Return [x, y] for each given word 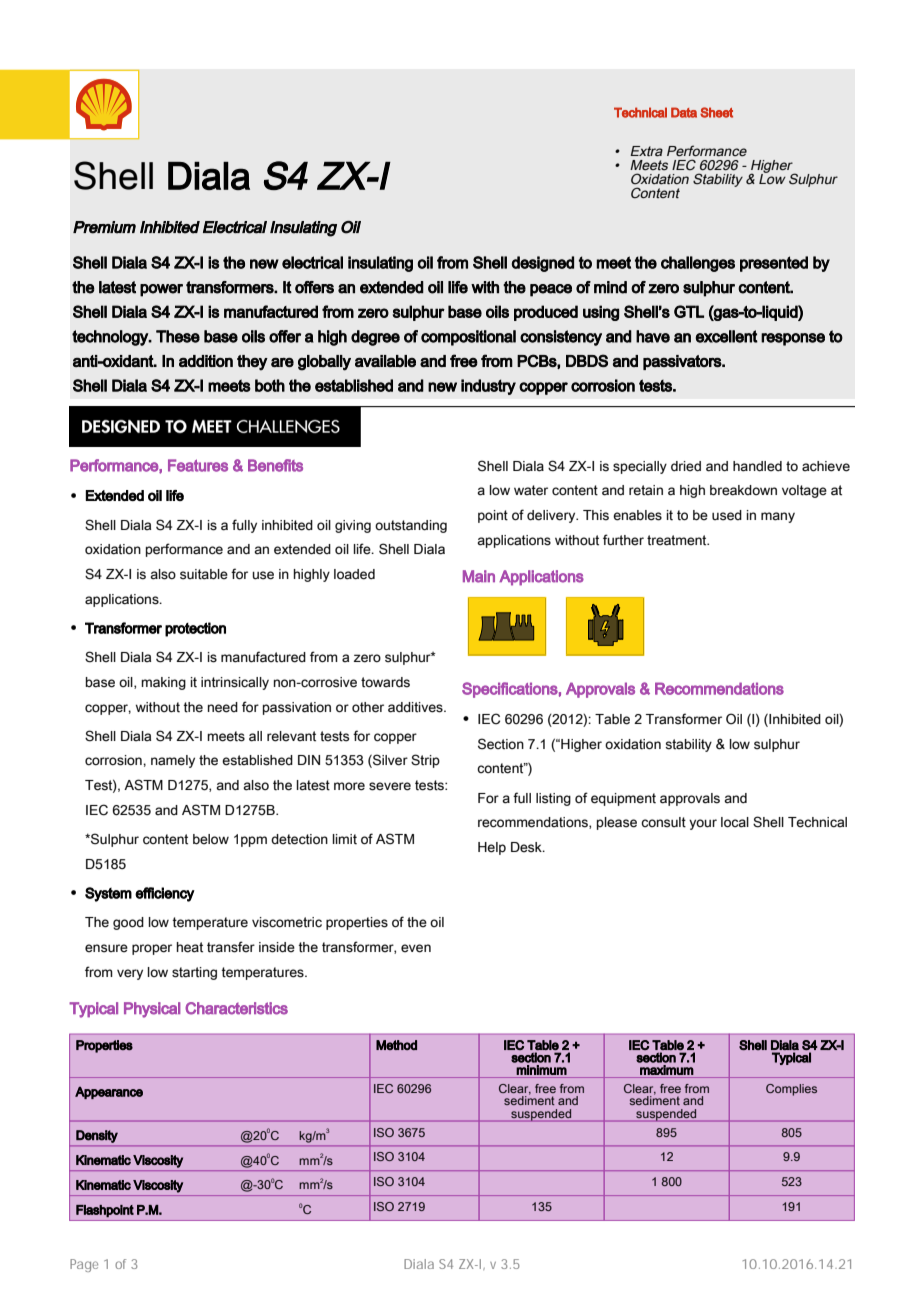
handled [757, 466]
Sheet [716, 112]
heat [190, 947]
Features [198, 465]
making [163, 683]
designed [543, 264]
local [735, 822]
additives [416, 707]
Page [84, 1265]
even [416, 948]
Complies [791, 1090]
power [161, 290]
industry [488, 387]
